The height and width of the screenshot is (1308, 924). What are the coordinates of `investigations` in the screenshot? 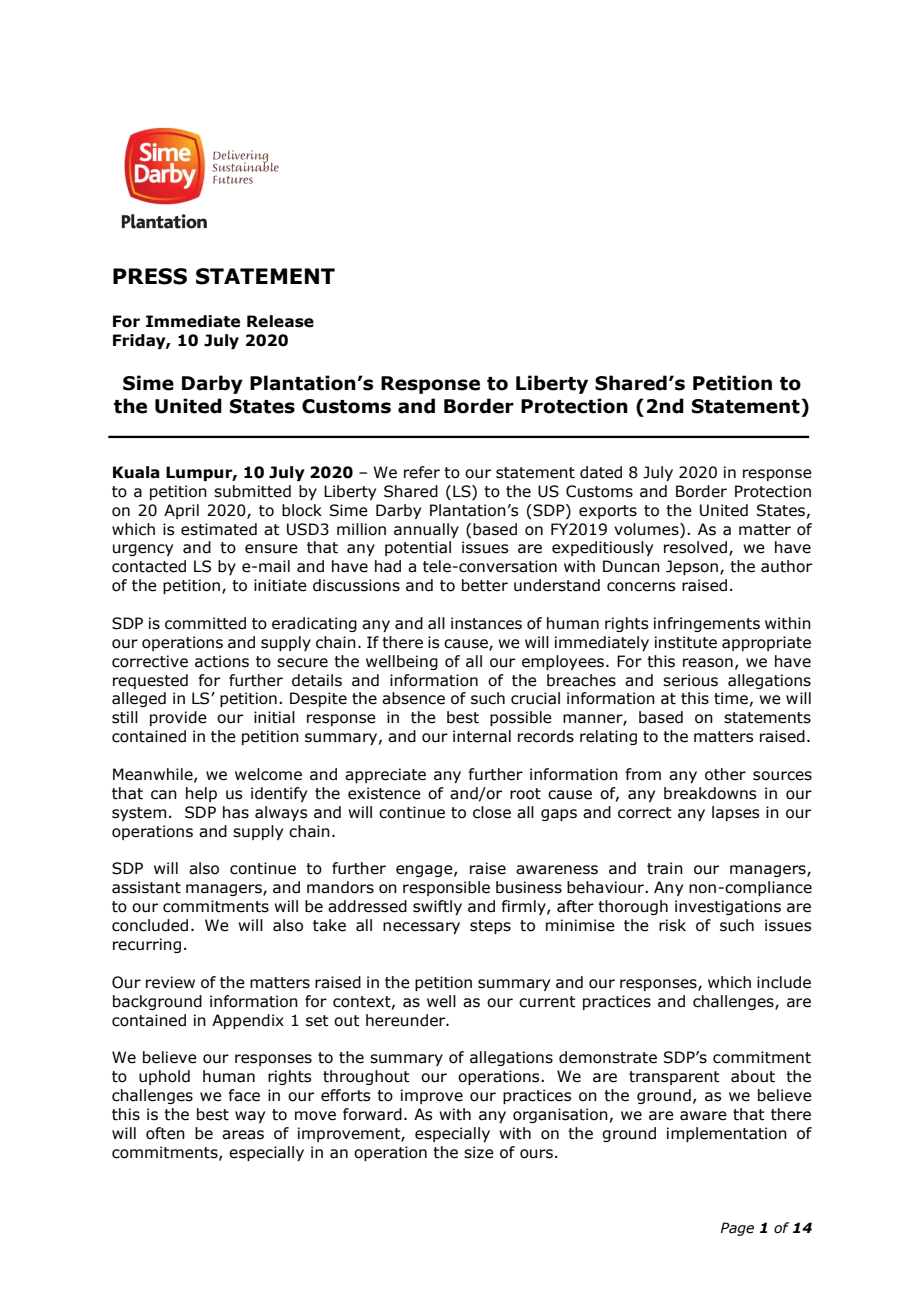 It's located at (728, 907).
